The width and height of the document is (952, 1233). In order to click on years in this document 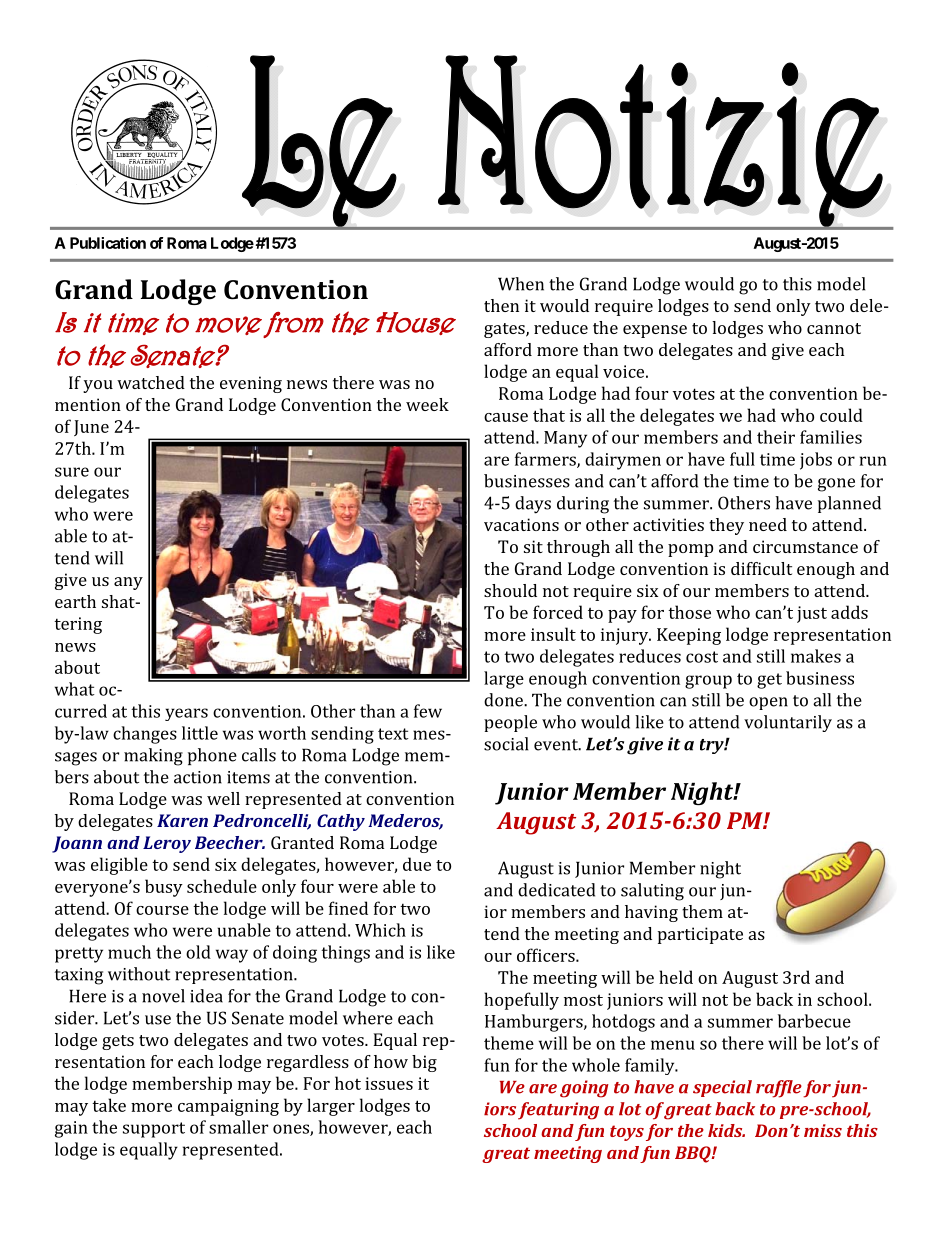, I will do `click(186, 714)`.
